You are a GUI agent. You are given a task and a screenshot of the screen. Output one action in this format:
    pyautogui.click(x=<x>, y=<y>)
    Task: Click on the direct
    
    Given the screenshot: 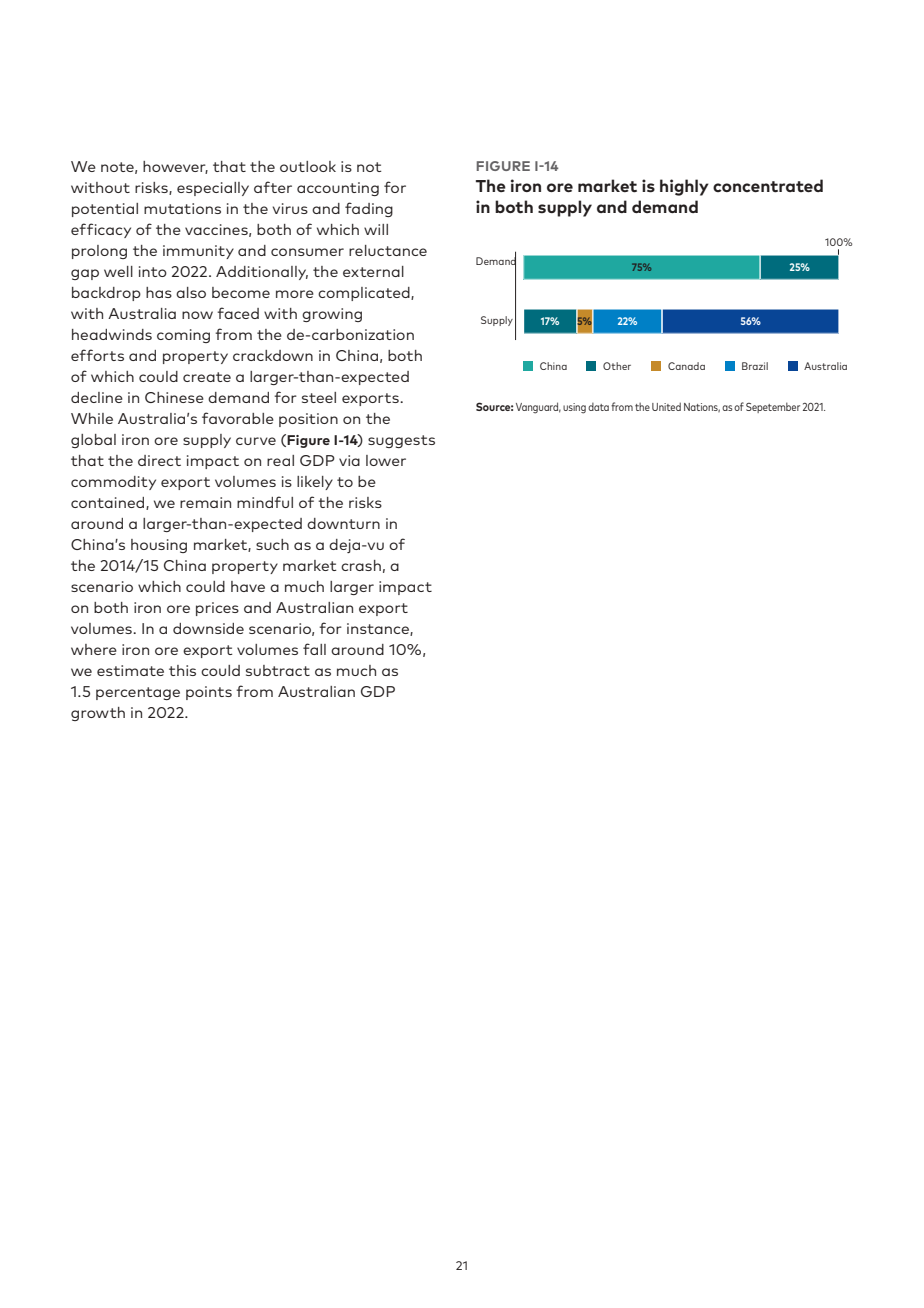 What is the action you would take?
    pyautogui.click(x=159, y=460)
